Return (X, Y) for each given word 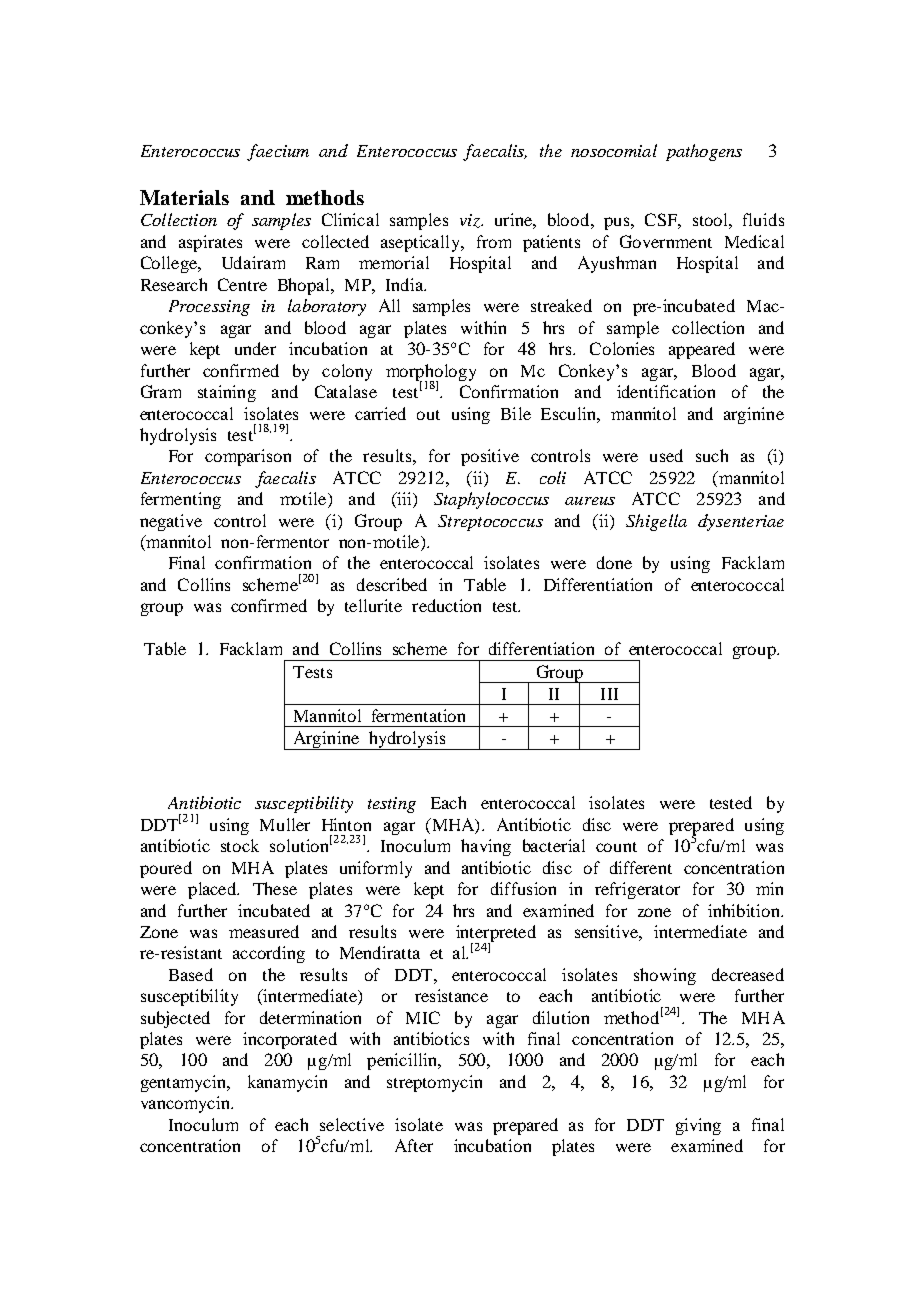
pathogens (704, 152)
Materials (184, 197)
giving (698, 1126)
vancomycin (187, 1104)
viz (471, 221)
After (414, 1145)
